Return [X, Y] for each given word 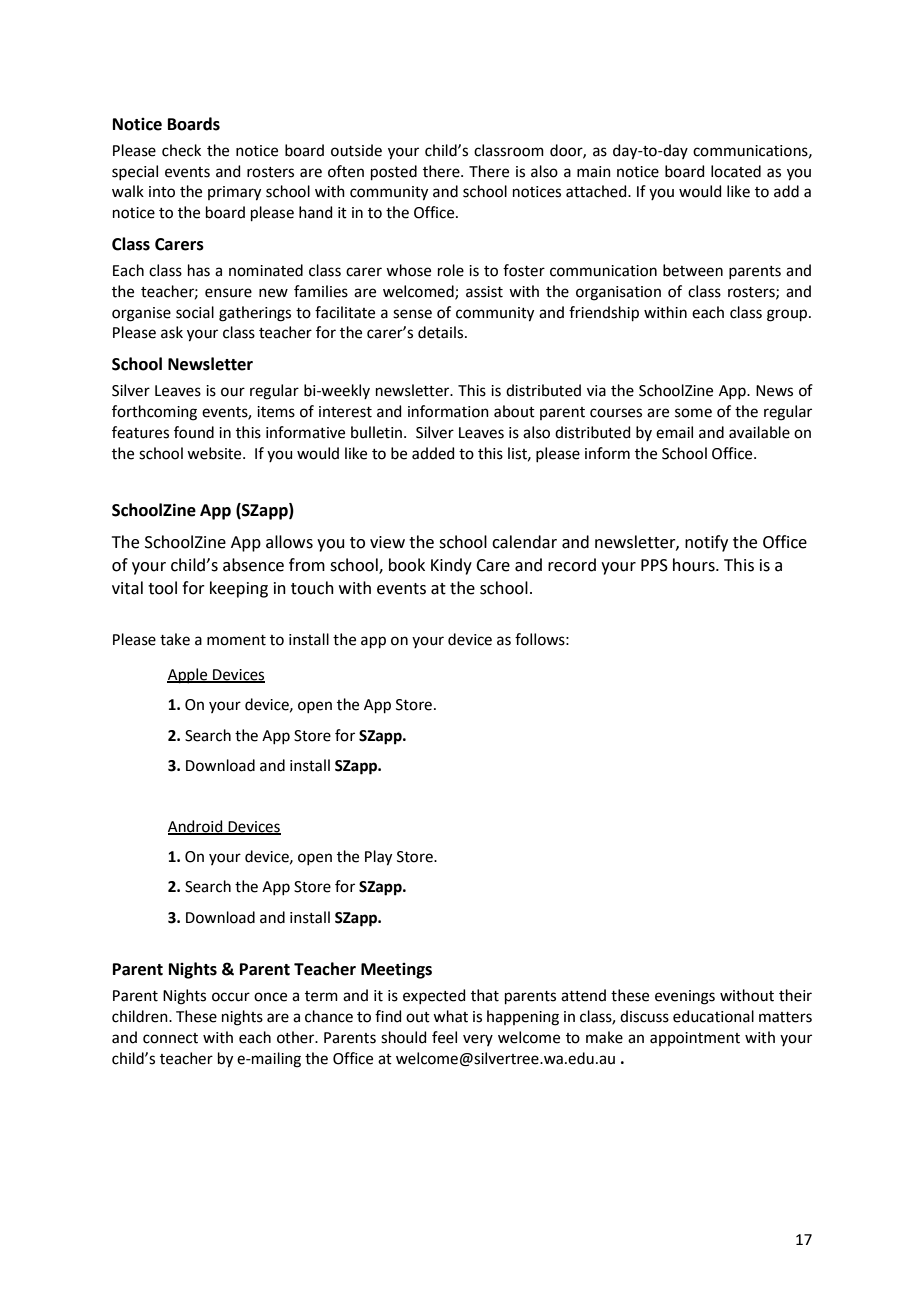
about [514, 411]
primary [234, 193]
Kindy [451, 566]
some [693, 413]
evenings [685, 997]
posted [394, 172]
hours [695, 565]
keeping [239, 589]
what [450, 1016]
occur [231, 997]
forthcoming [154, 413]
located [736, 171]
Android [196, 827]
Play [378, 858]
